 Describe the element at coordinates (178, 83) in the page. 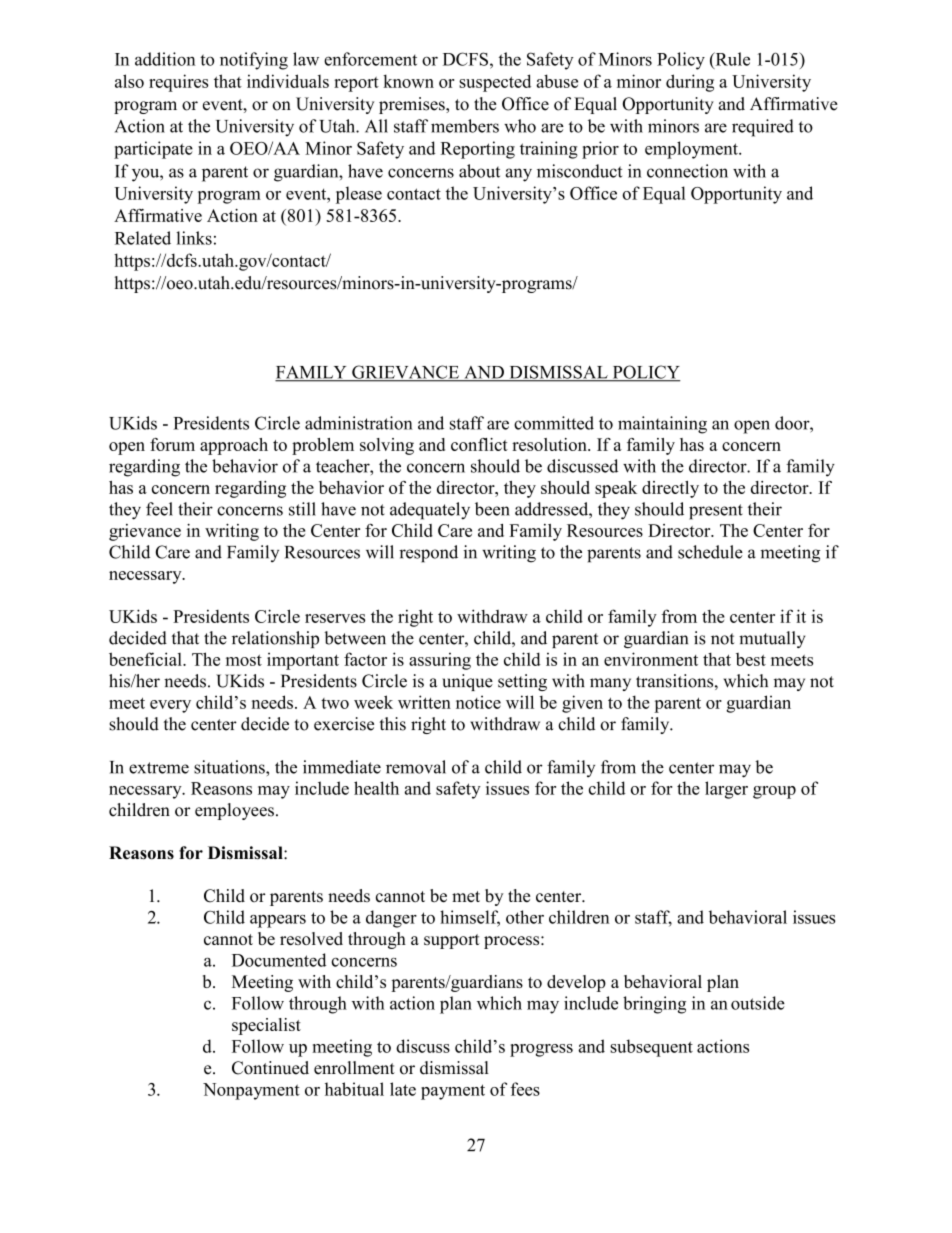

I see `requires` at that location.
